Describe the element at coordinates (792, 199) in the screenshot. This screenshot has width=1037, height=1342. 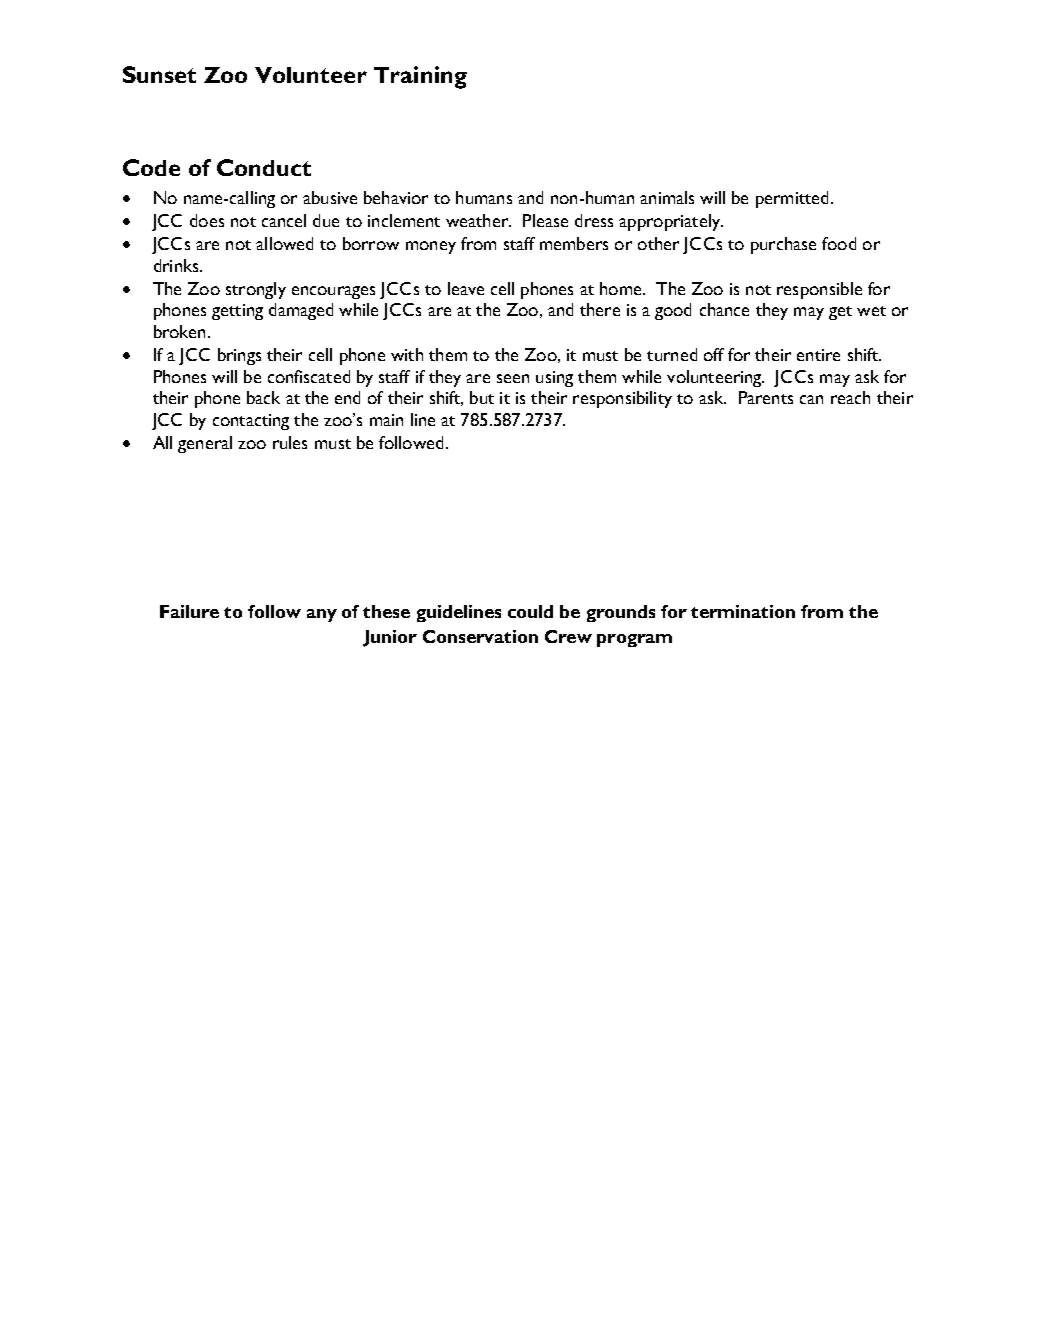
I see `permitted` at that location.
